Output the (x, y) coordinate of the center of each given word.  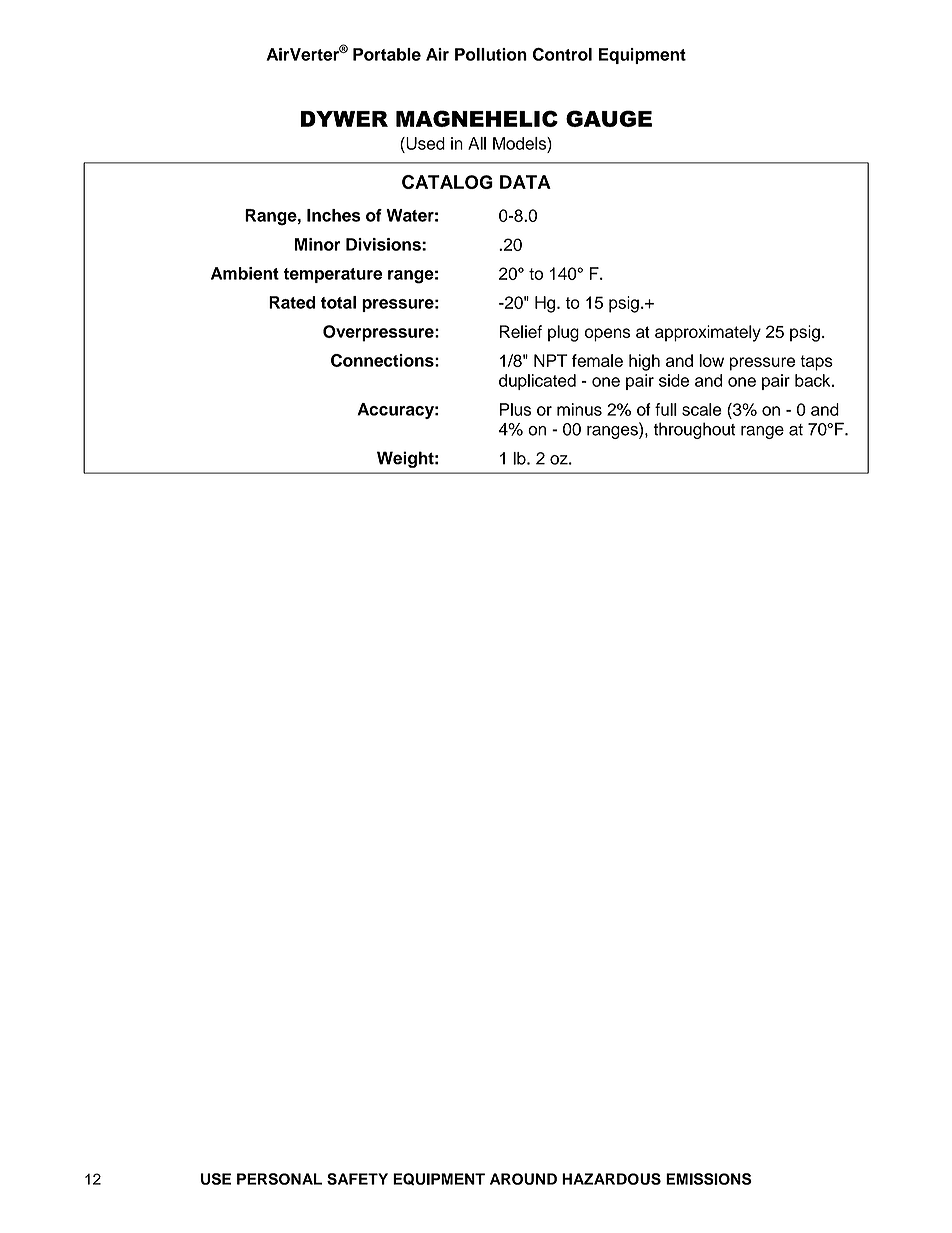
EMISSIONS (709, 1179)
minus (579, 409)
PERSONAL (279, 1179)
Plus (515, 409)
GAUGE (609, 118)
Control (562, 54)
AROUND (523, 1179)
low (711, 360)
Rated (292, 302)
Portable (387, 54)
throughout (694, 430)
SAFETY (357, 1179)
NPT (551, 360)
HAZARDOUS (611, 1179)
